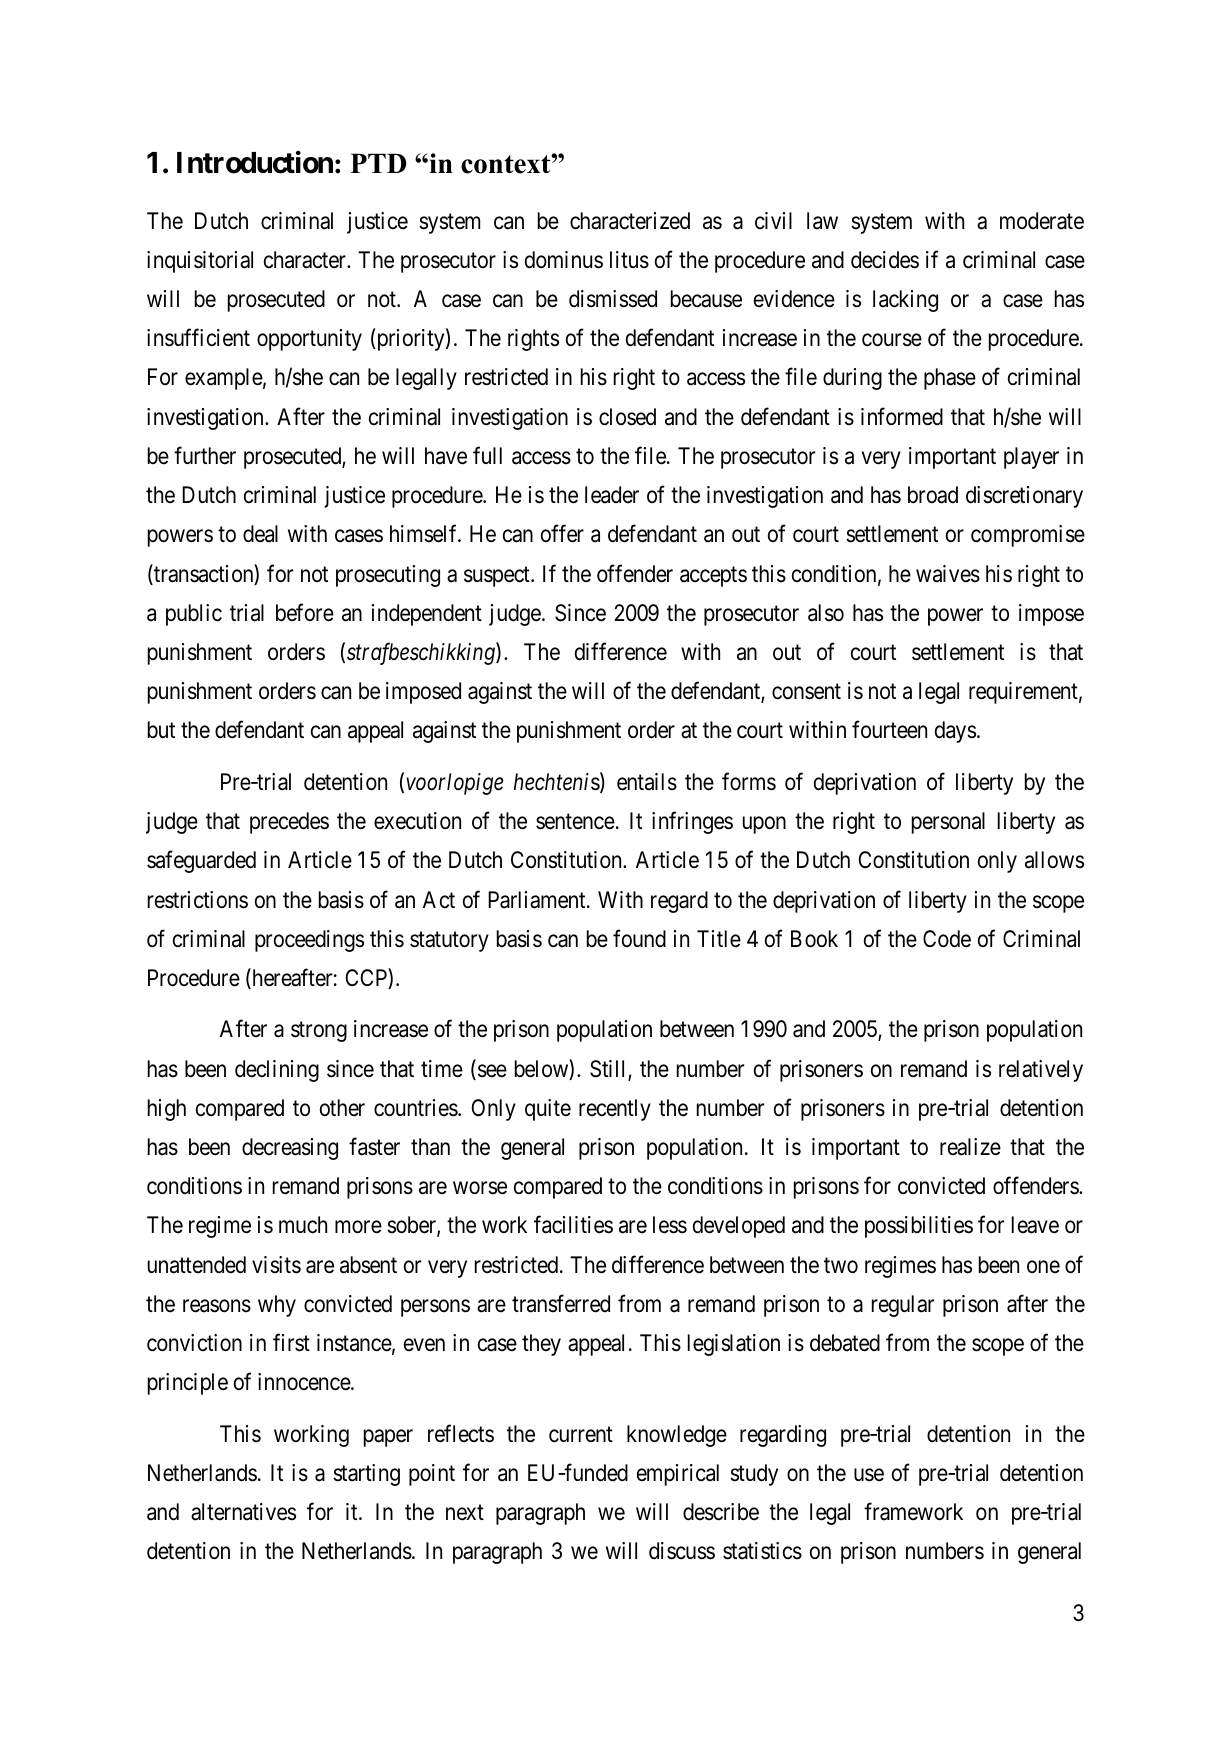 The width and height of the image is (1230, 1739). What do you see at coordinates (260, 534) in the image?
I see `deal` at bounding box center [260, 534].
